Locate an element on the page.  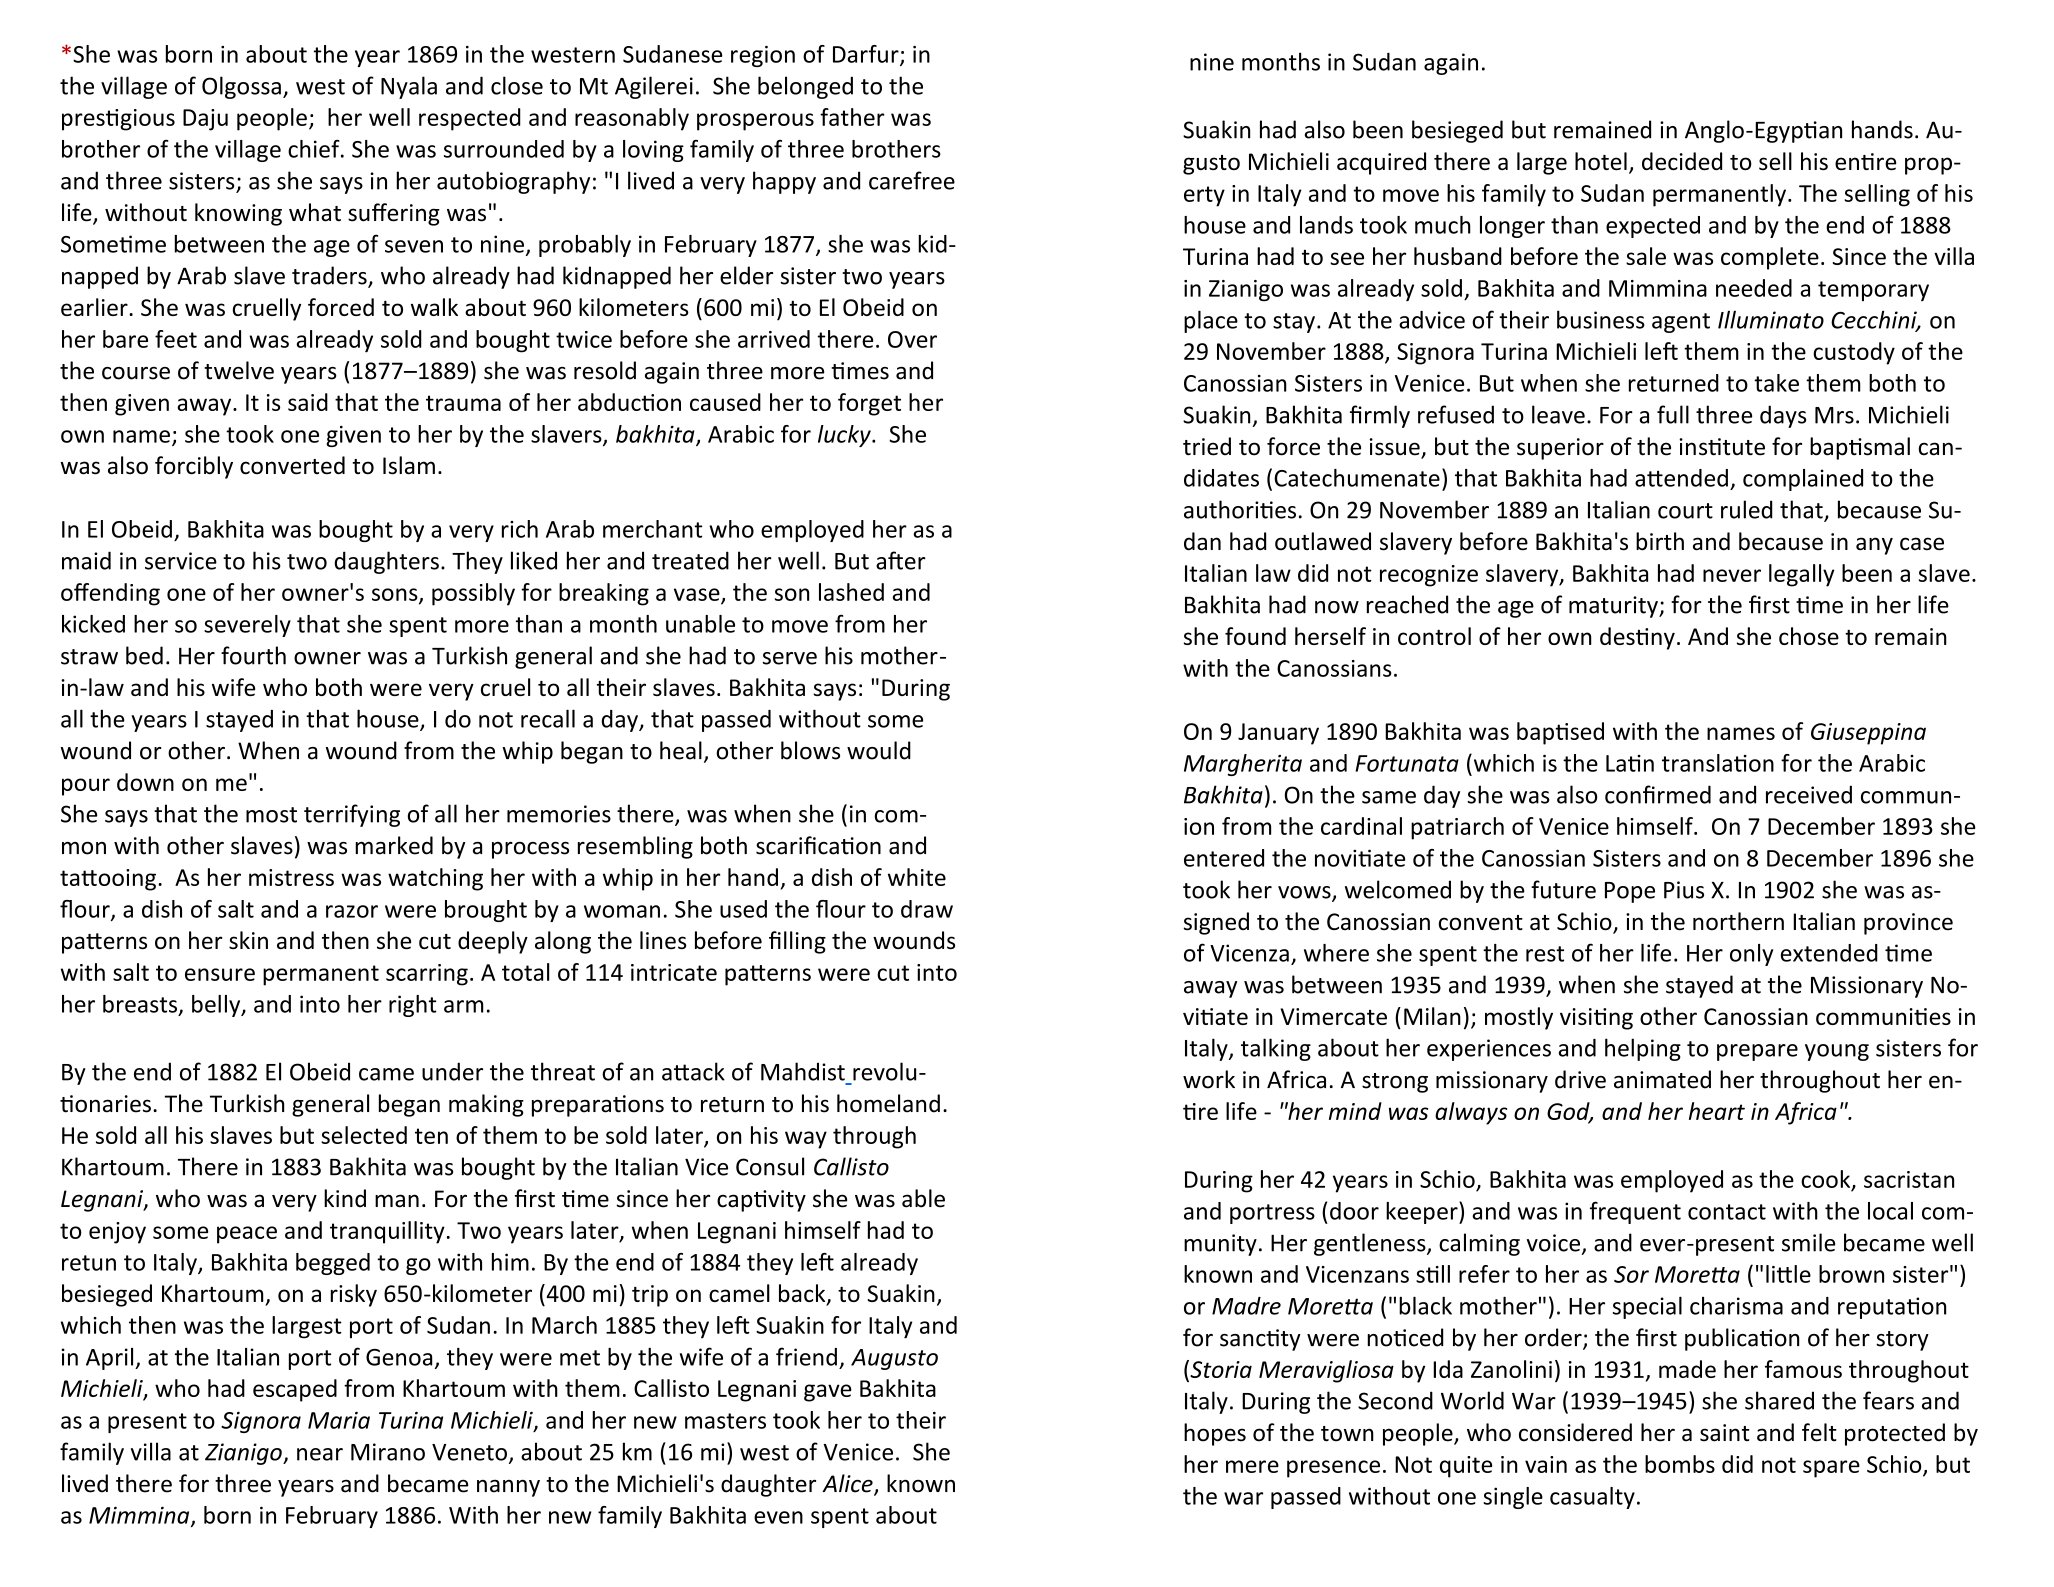
Alice is located at coordinates (848, 1484).
